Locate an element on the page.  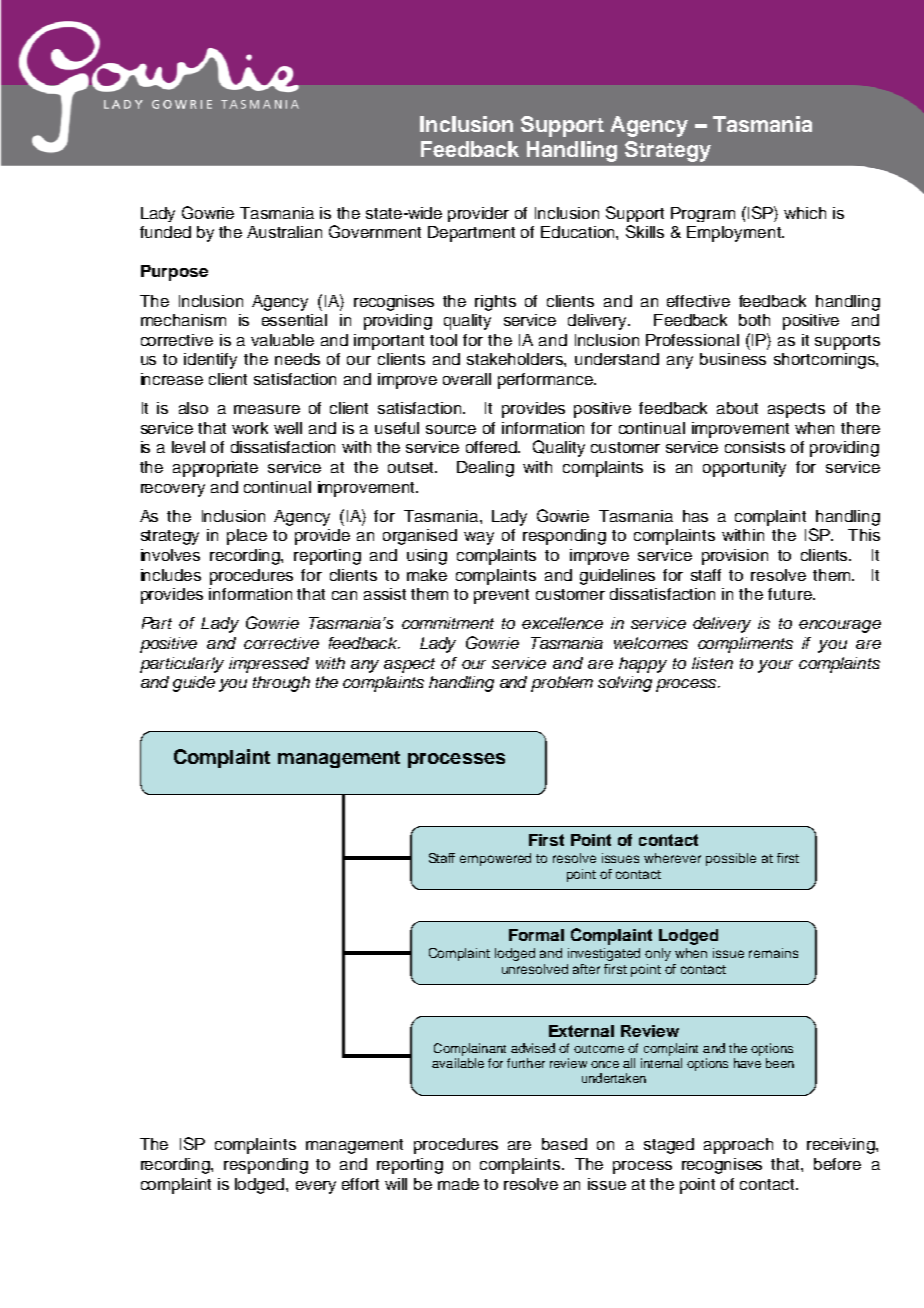
rights is located at coordinates (495, 303).
